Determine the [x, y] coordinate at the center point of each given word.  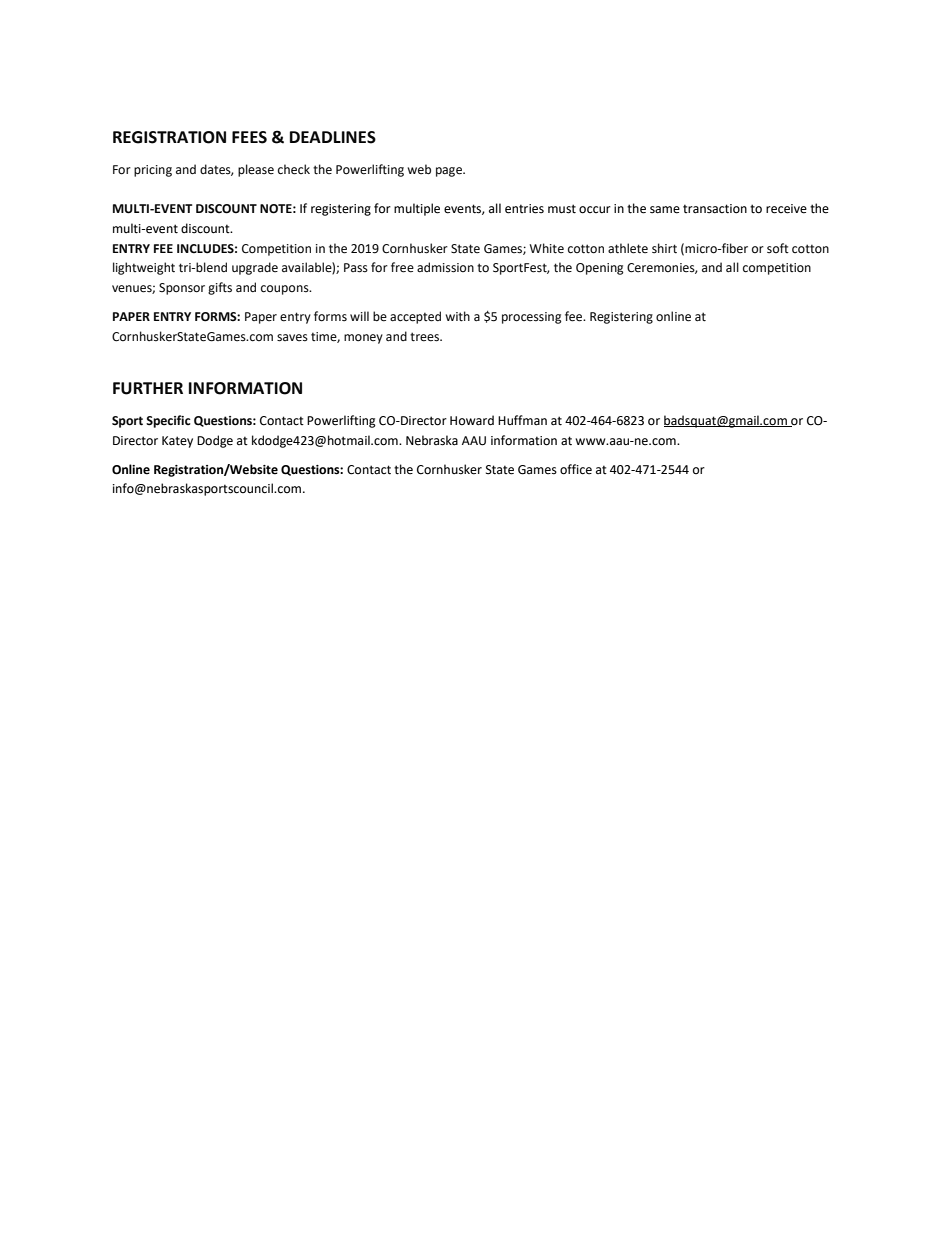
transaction [715, 209]
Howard [472, 420]
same [665, 210]
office [576, 469]
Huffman [522, 420]
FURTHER [148, 388]
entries [524, 209]
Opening [600, 269]
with [457, 316]
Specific [168, 421]
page [450, 172]
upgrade [255, 268]
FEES [249, 137]
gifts [220, 288]
